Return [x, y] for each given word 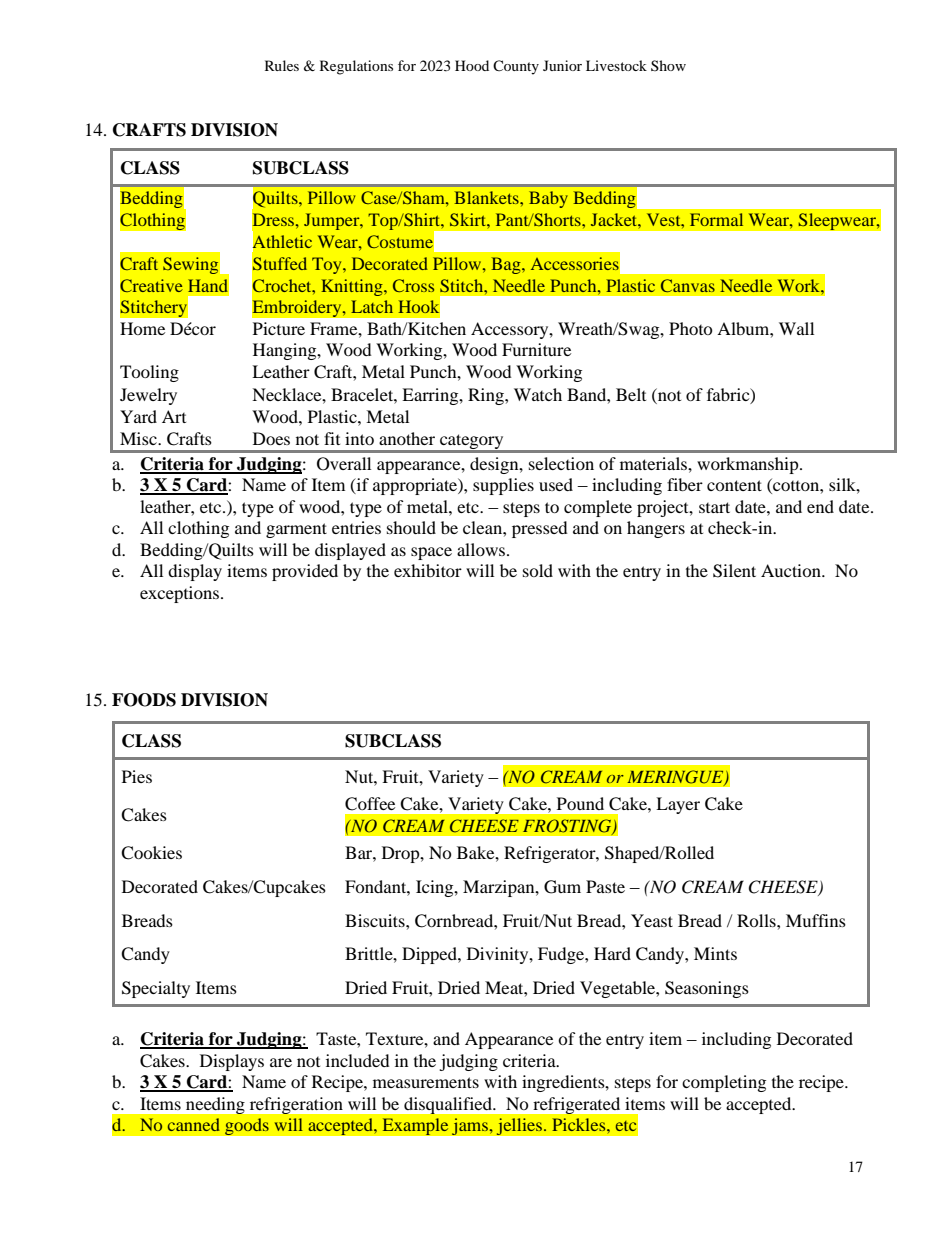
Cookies [151, 853]
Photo [691, 328]
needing [215, 1105]
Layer [678, 805]
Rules [282, 65]
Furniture [536, 349]
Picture [279, 328]
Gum [562, 887]
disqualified [449, 1105]
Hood [472, 65]
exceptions [179, 594]
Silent [734, 571]
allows [482, 549]
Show [668, 65]
